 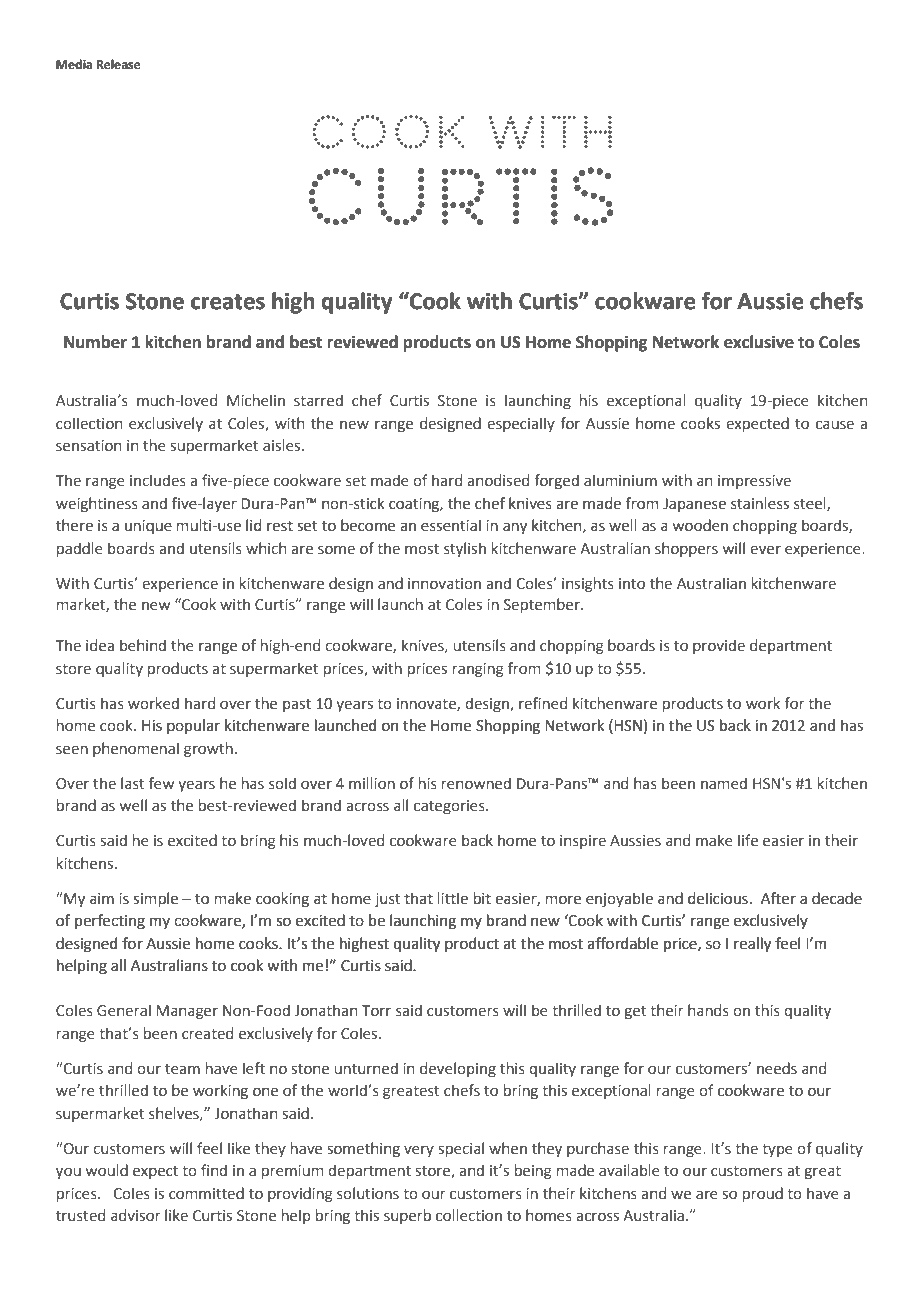 What do you see at coordinates (478, 670) in the image?
I see `ranging` at bounding box center [478, 670].
